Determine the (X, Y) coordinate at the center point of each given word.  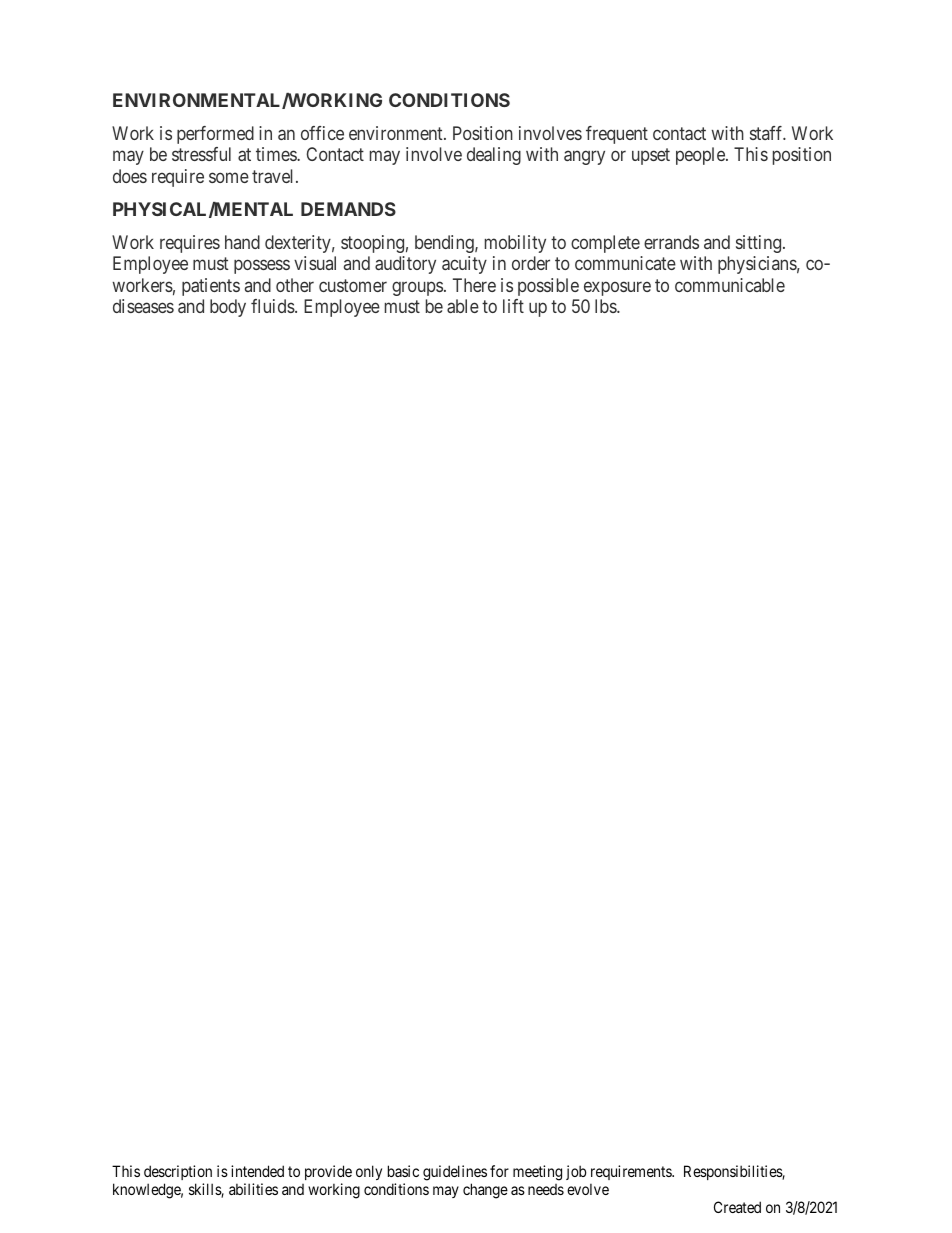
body (228, 308)
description (178, 1172)
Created (737, 1207)
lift (513, 306)
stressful (201, 154)
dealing (494, 156)
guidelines (455, 1173)
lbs (606, 306)
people (701, 156)
